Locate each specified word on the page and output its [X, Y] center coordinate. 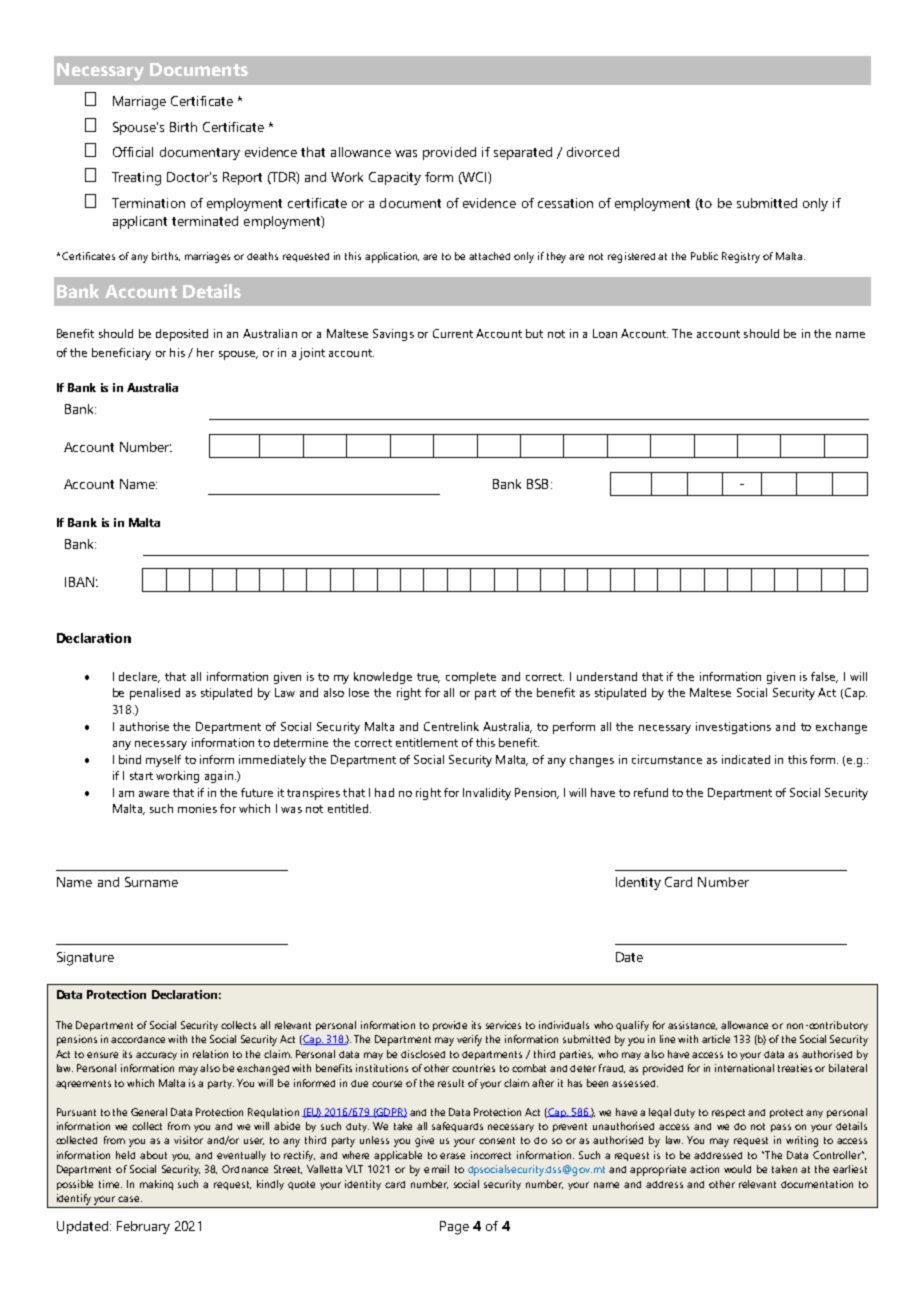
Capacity [395, 178]
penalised [155, 694]
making [156, 1185]
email [436, 1169]
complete [471, 678]
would [737, 1169]
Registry [741, 257]
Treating [136, 179]
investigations [733, 728]
